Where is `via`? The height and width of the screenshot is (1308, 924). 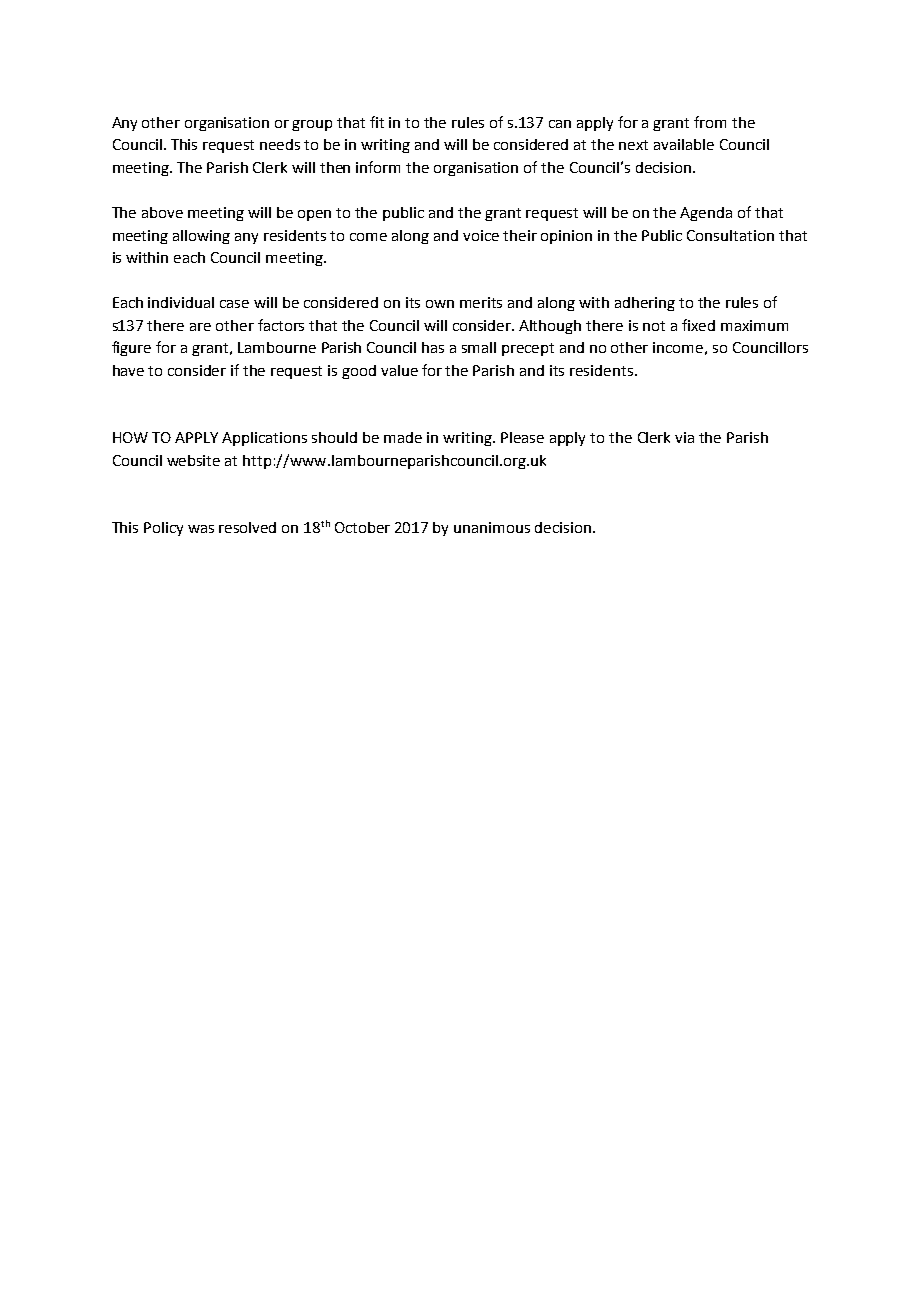 via is located at coordinates (684, 437).
